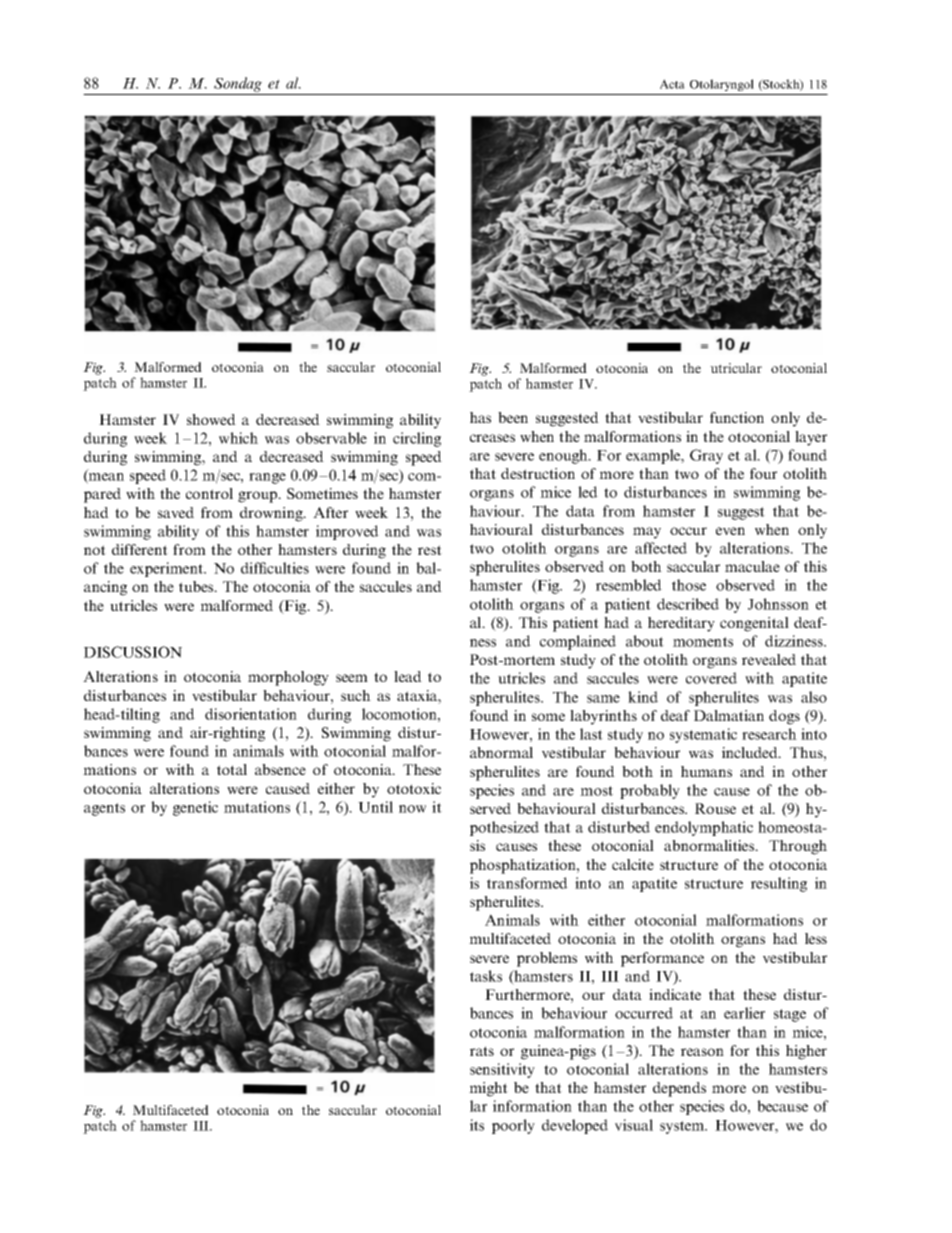  I want to click on function, so click(737, 417).
